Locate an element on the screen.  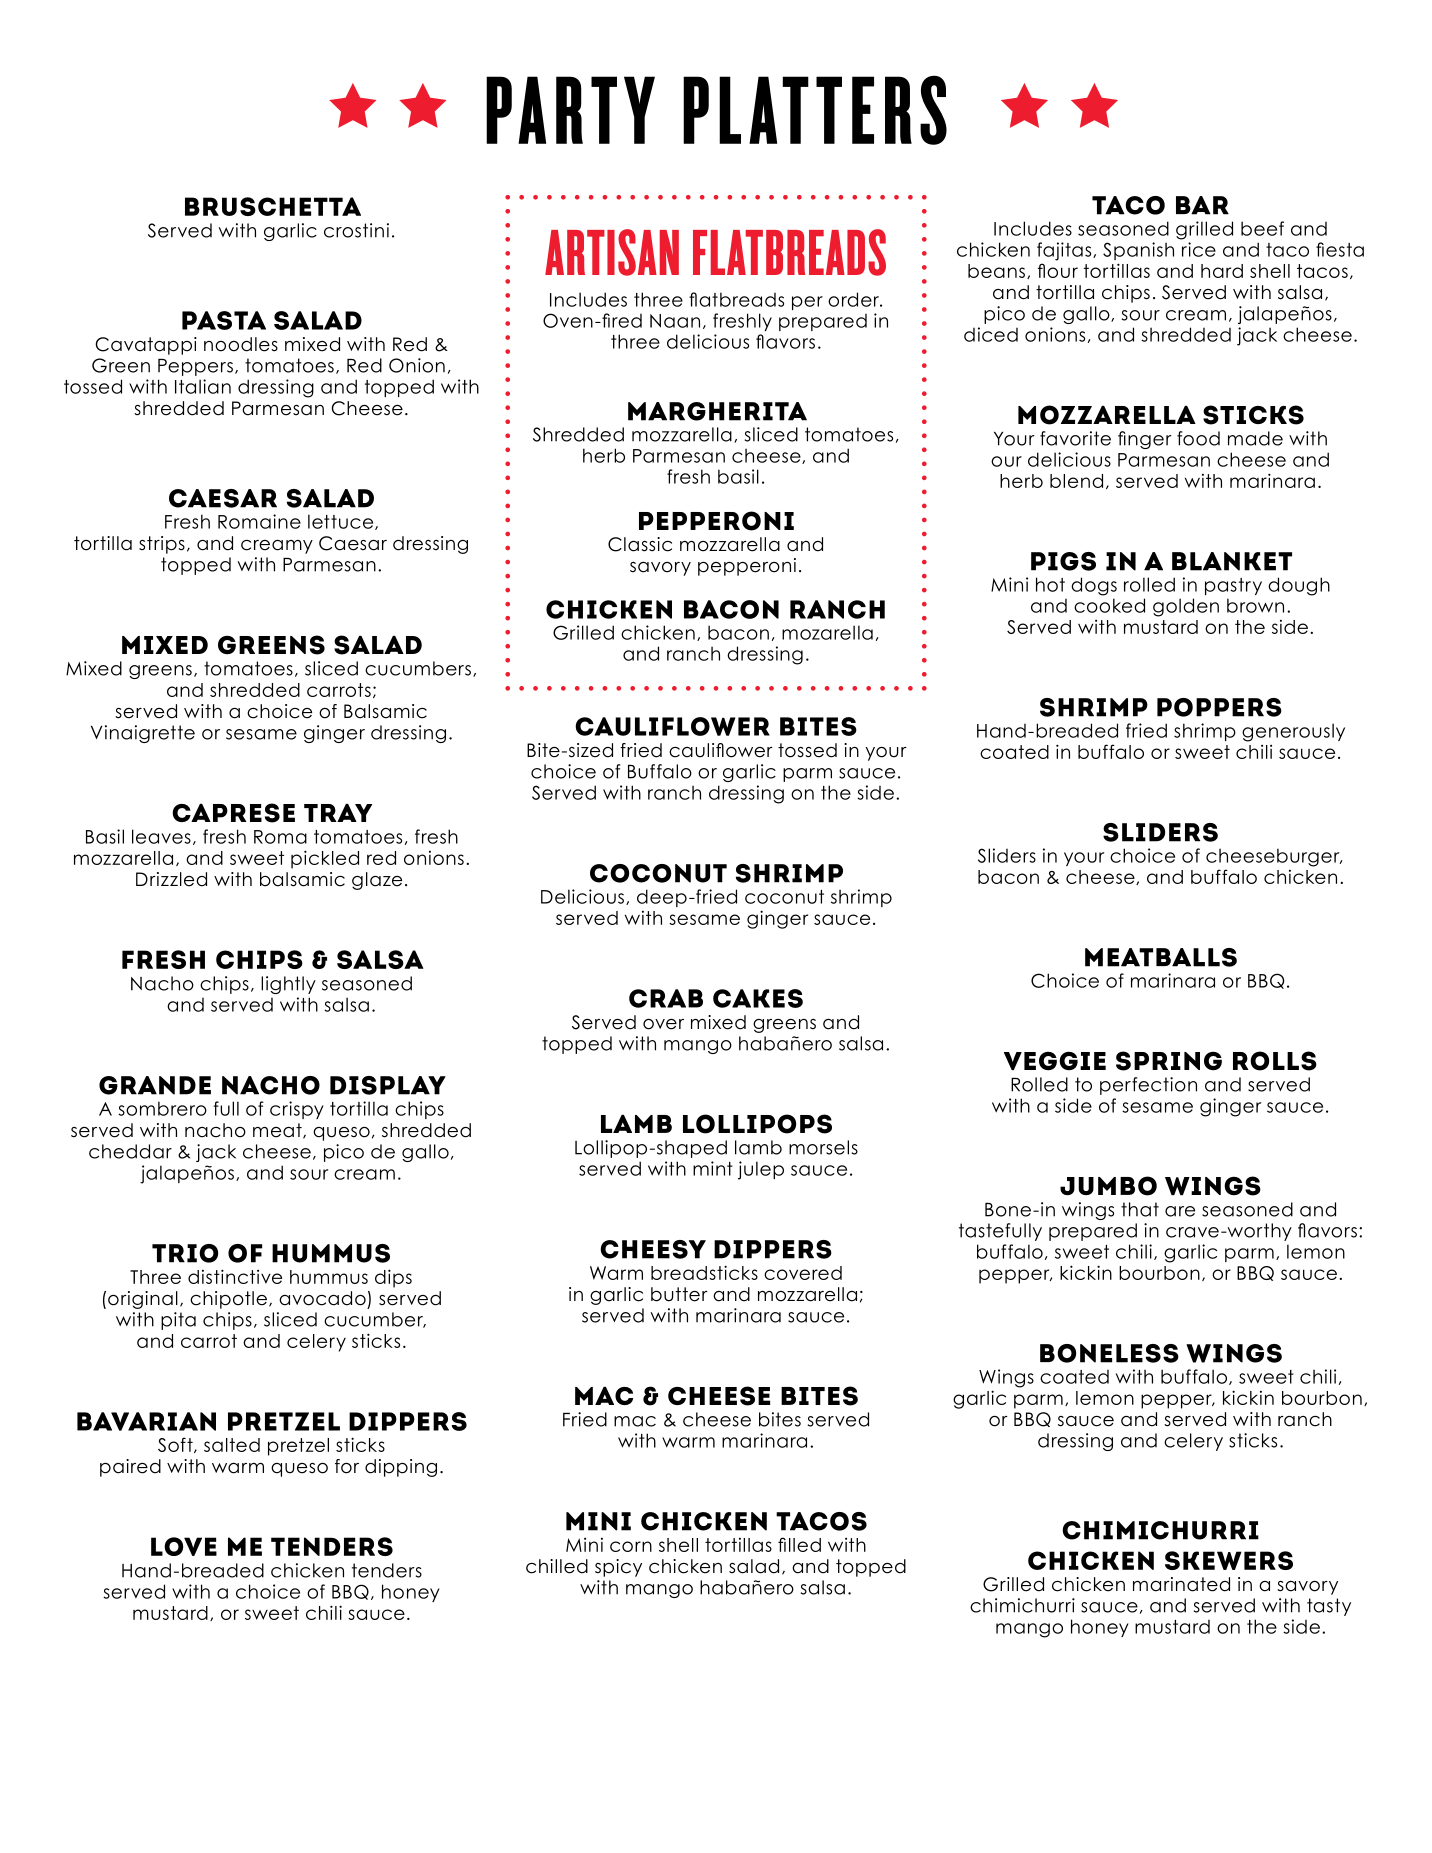
PLATTERS is located at coordinates (815, 110).
